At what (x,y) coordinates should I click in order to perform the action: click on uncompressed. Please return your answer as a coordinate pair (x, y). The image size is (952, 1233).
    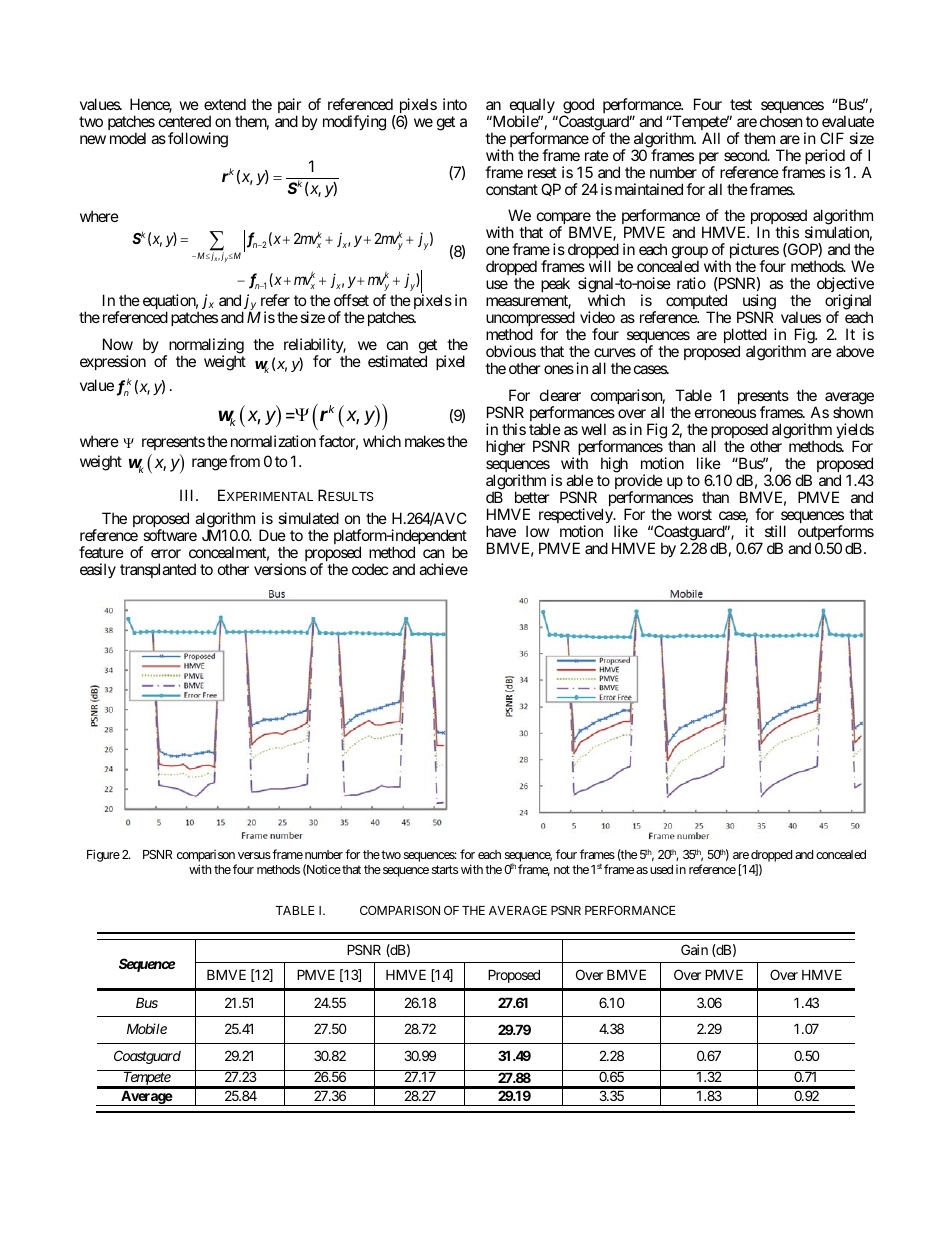
    Looking at the image, I should click on (530, 320).
